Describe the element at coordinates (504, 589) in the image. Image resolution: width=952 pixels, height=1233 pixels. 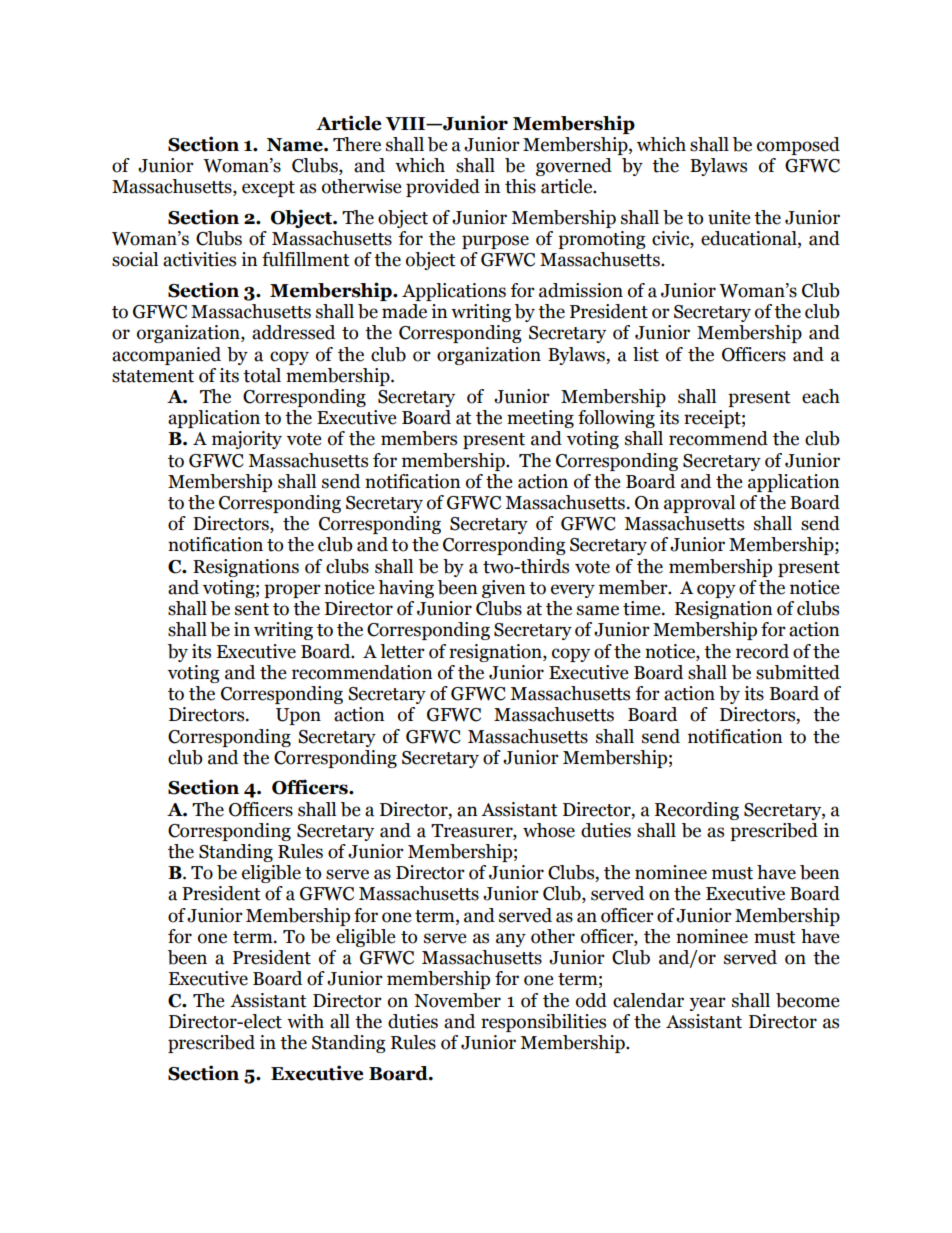
I see `given` at that location.
